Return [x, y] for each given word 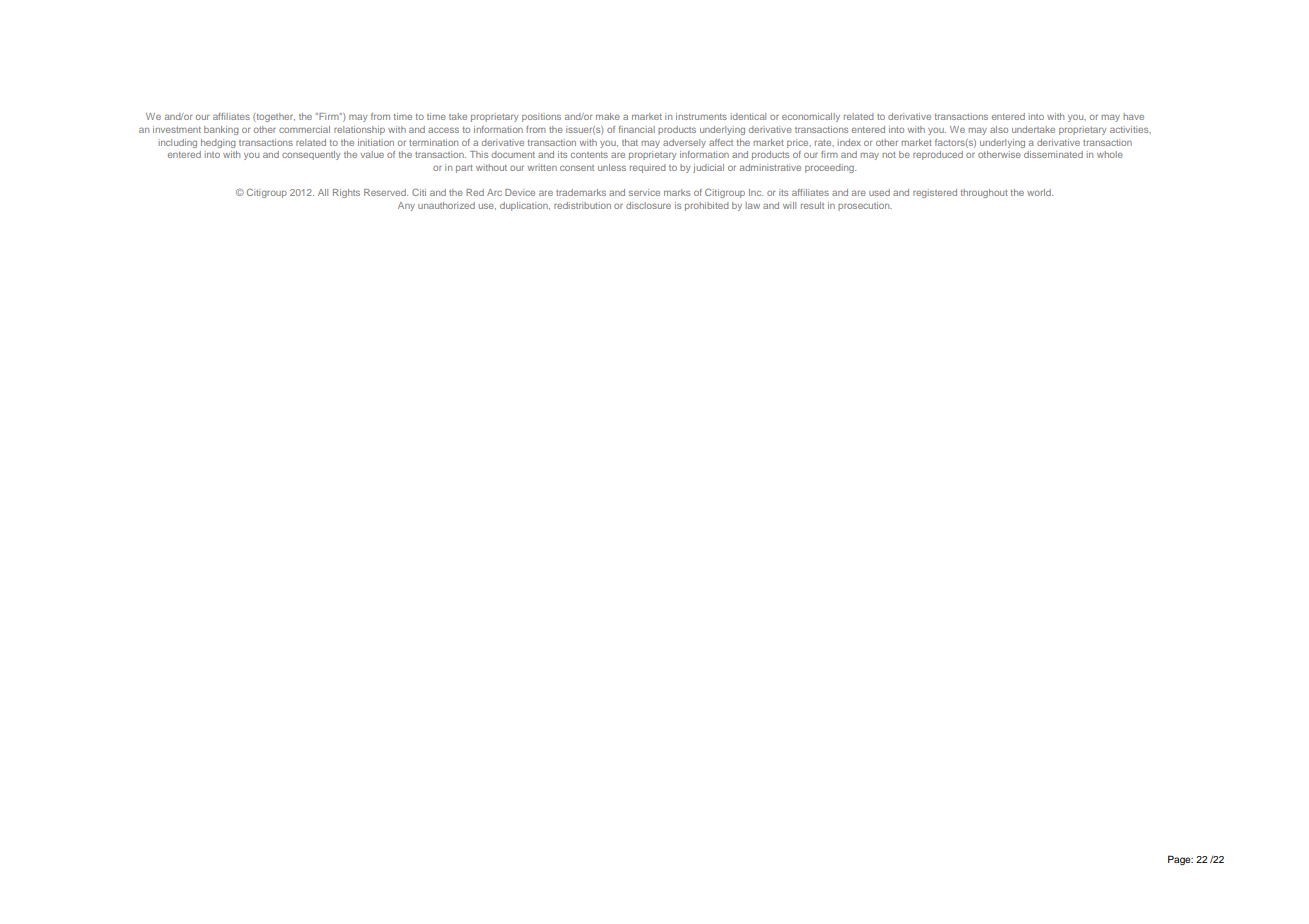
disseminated [1053, 154]
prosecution [865, 206]
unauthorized [446, 205]
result [812, 205]
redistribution [582, 205]
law [753, 205]
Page [1180, 860]
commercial [304, 129]
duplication [525, 206]
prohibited [707, 206]
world [1040, 192]
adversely [684, 143]
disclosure [648, 205]
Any [406, 206]
